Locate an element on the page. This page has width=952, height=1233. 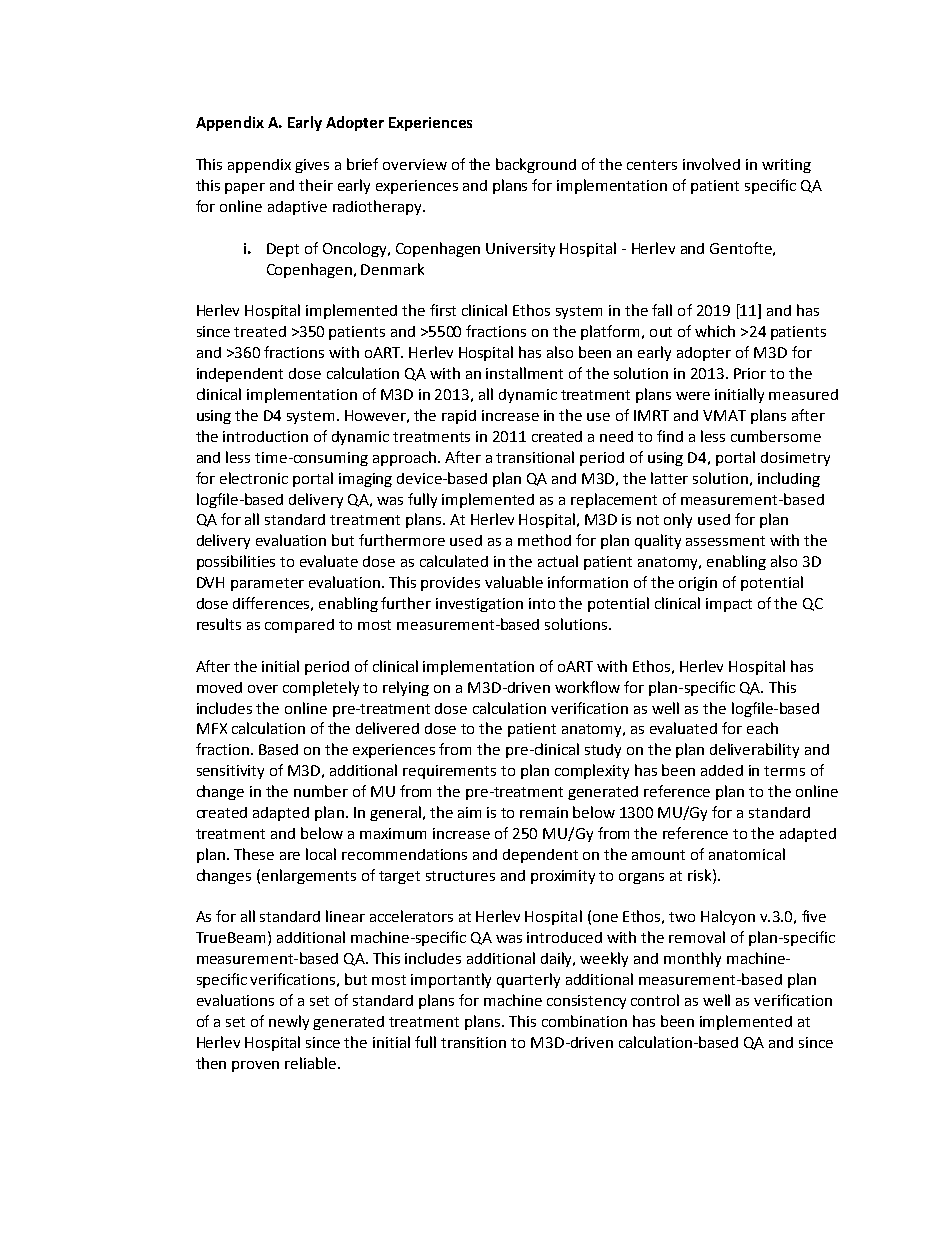
assessment is located at coordinates (725, 541).
